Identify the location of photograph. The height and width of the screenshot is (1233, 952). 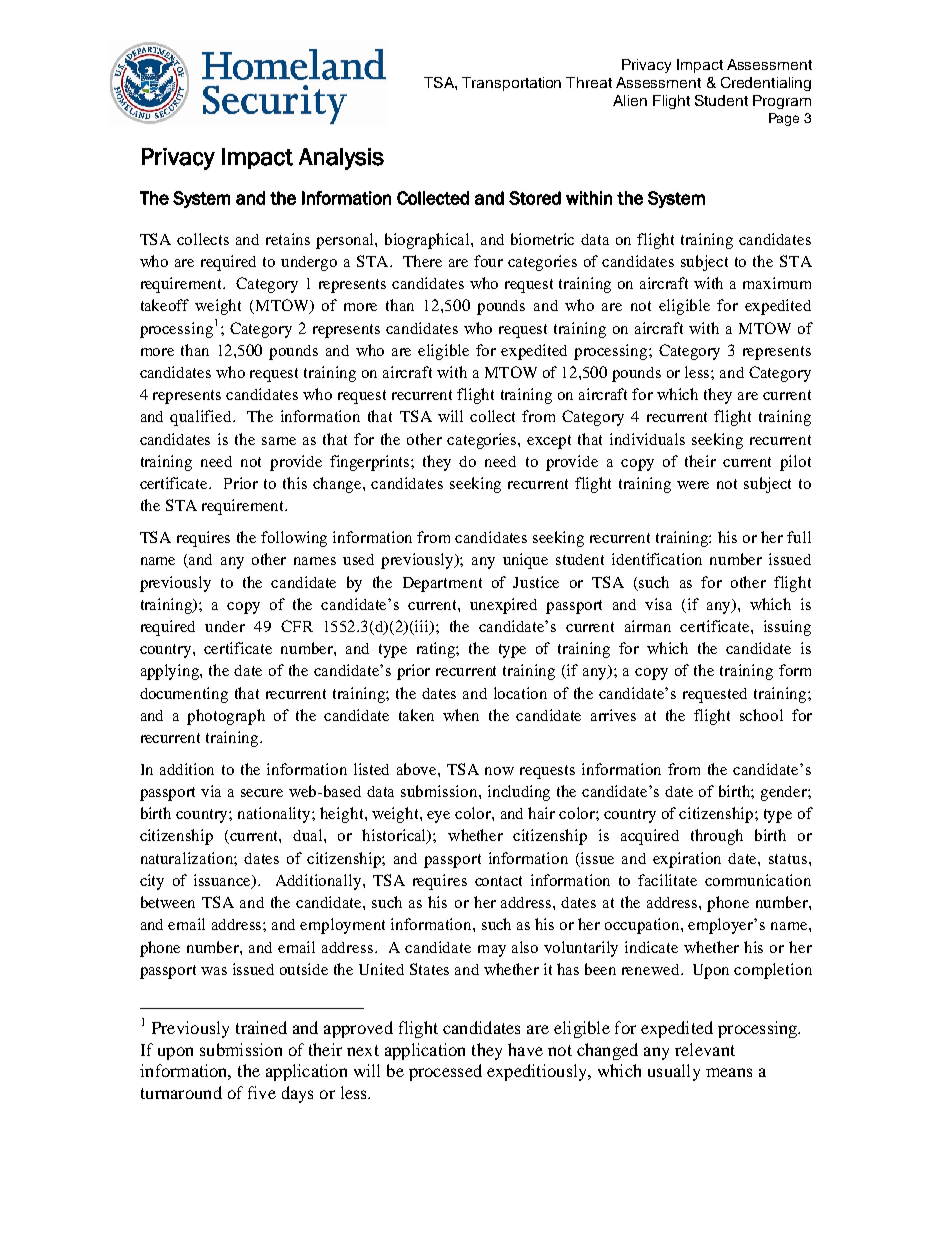
(226, 717).
